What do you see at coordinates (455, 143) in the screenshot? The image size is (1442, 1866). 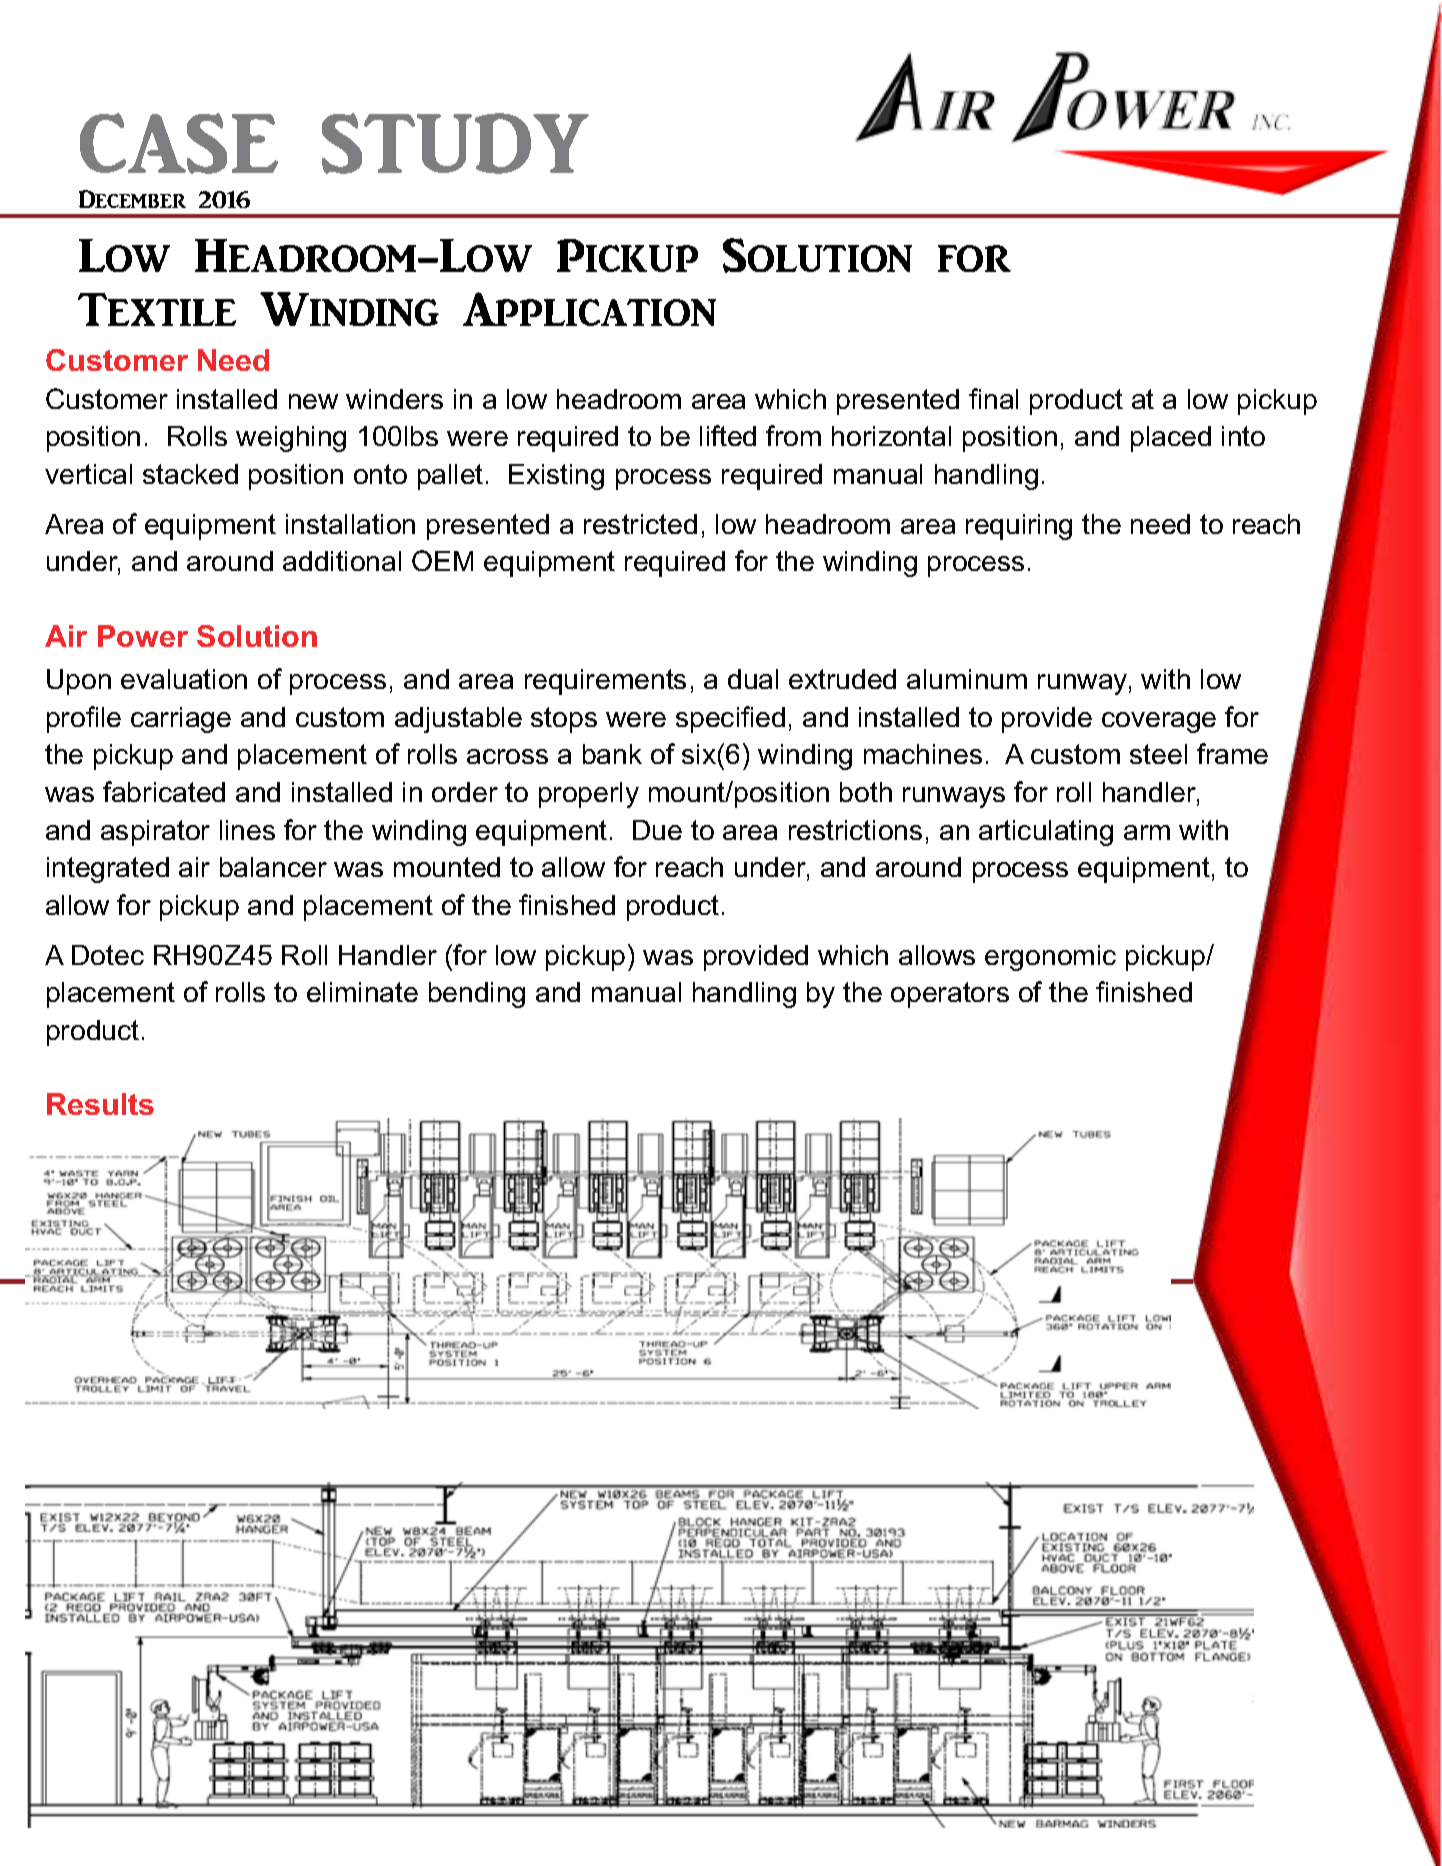 I see `STUDY` at bounding box center [455, 143].
